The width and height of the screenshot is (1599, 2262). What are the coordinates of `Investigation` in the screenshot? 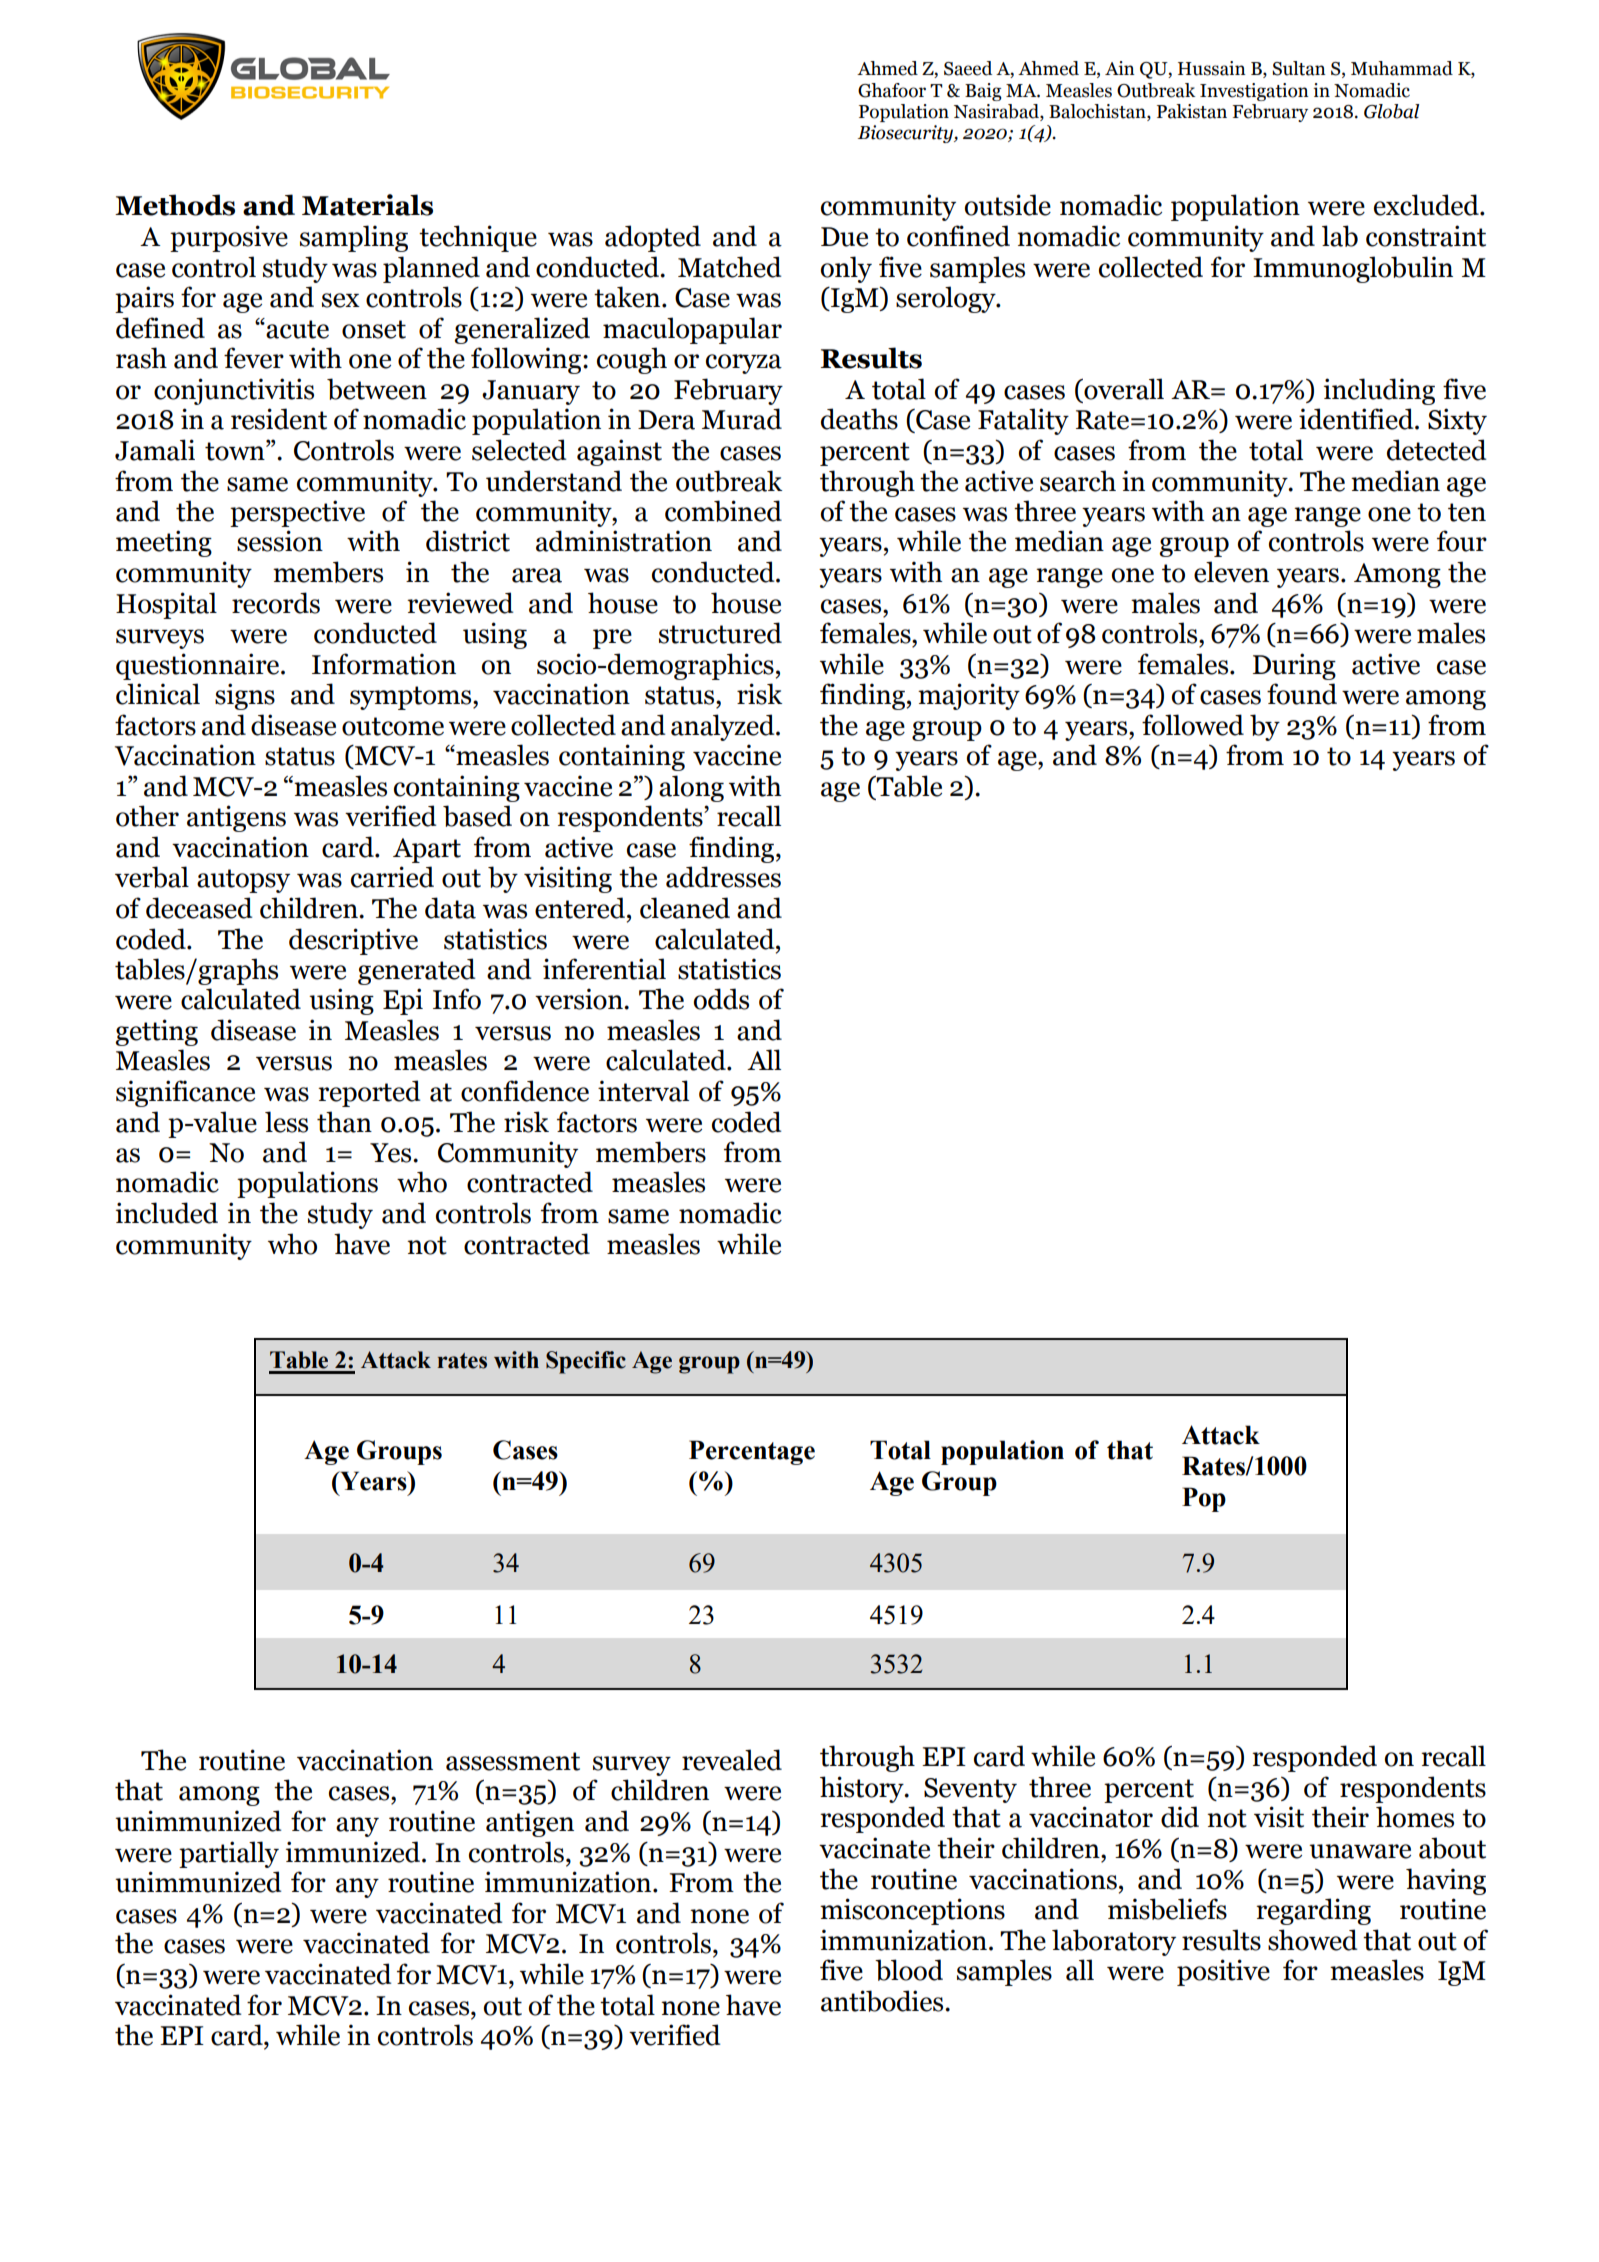 It's located at (1254, 92).
